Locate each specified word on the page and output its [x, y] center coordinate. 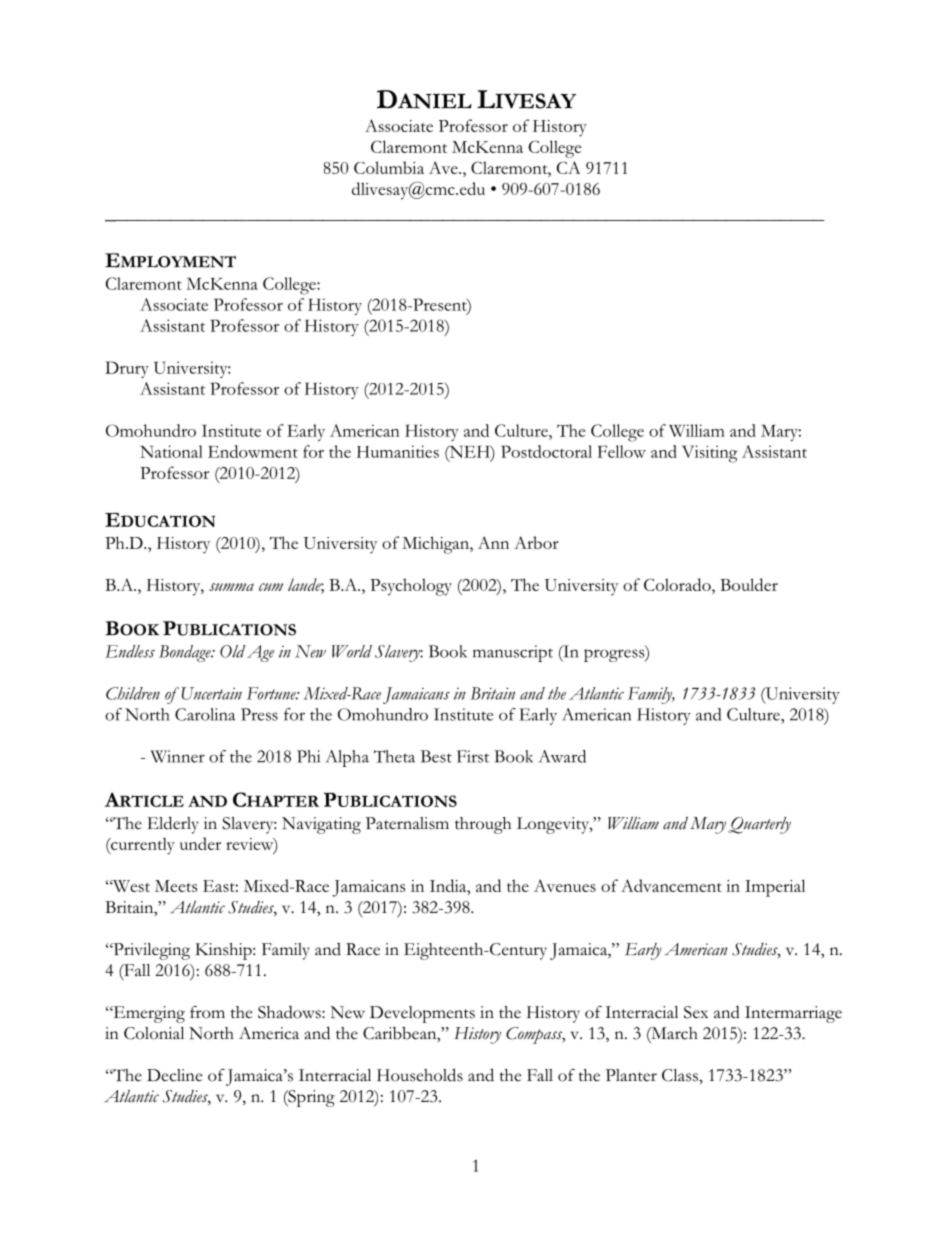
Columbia [389, 167]
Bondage [186, 653]
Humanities [398, 451]
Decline [174, 1075]
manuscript [513, 653]
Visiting [710, 454]
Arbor [536, 542]
